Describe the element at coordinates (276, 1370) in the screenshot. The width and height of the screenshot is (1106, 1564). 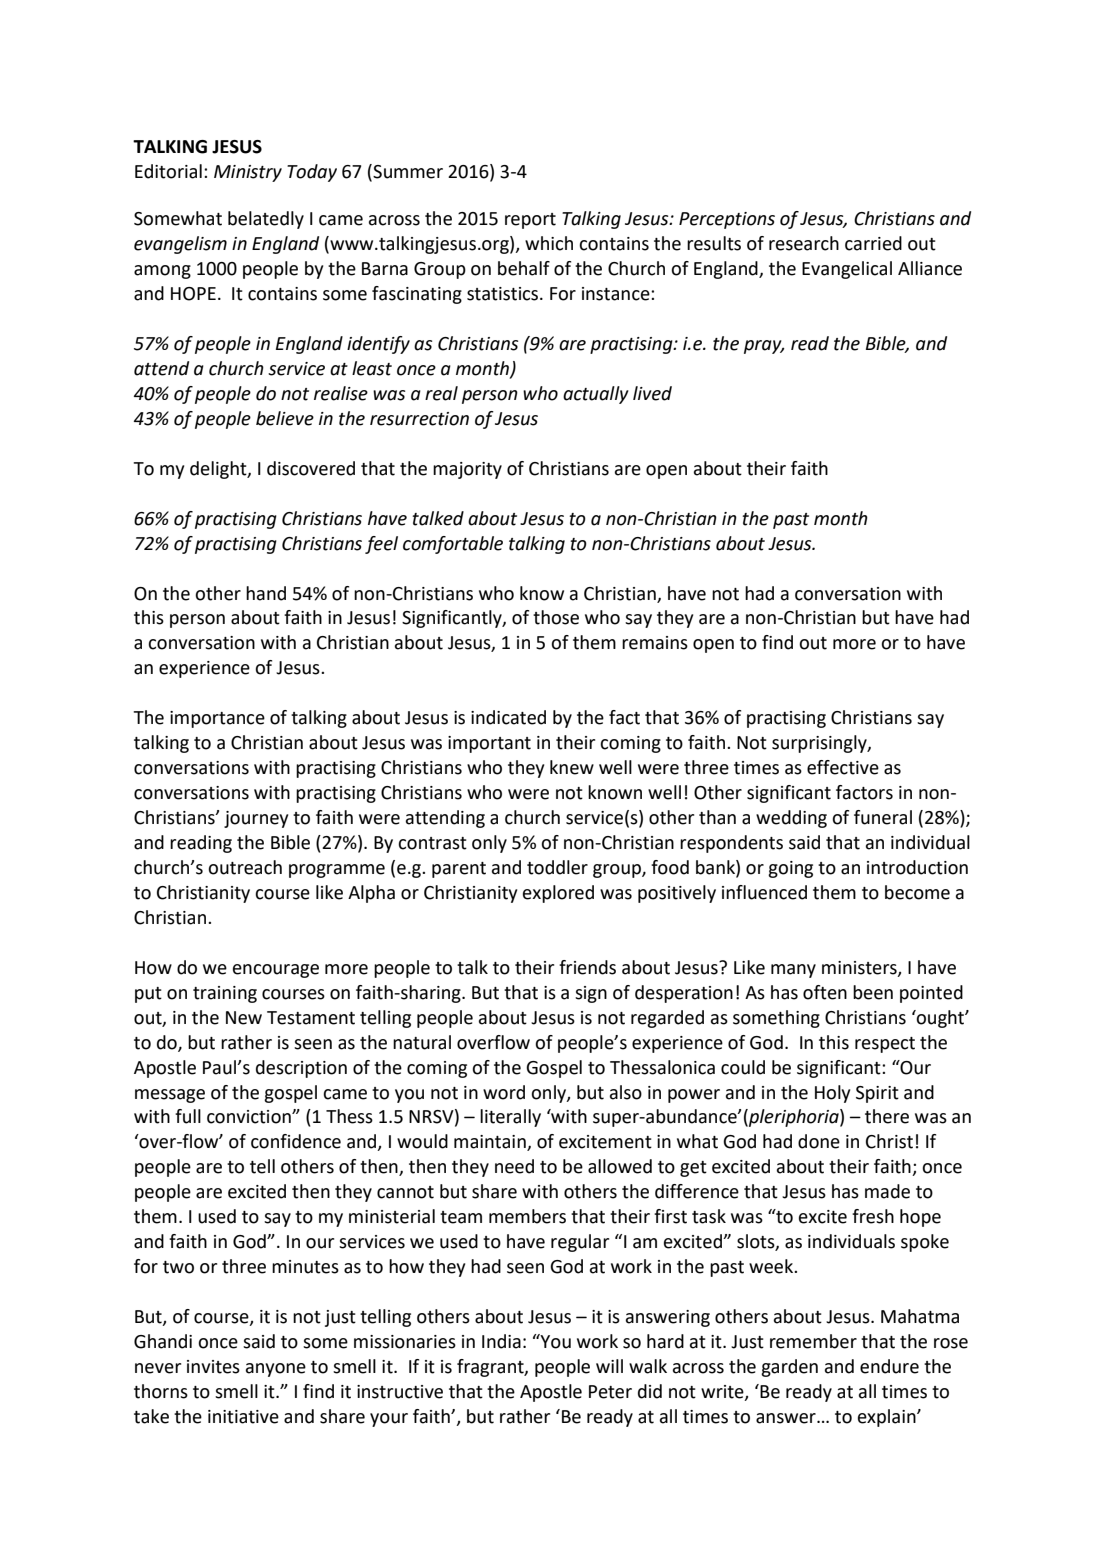
I see `anyone` at that location.
